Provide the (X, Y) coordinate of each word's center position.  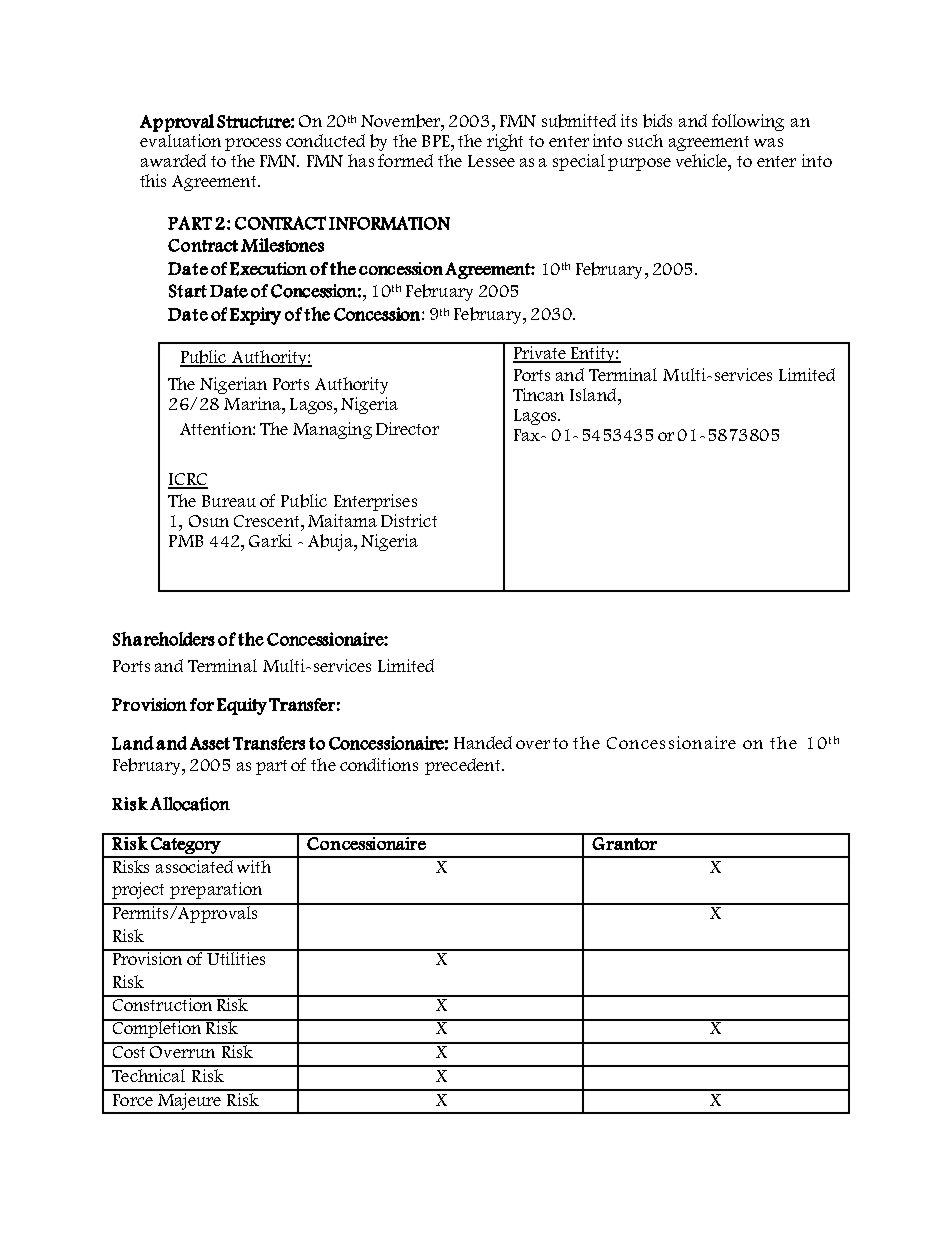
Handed (483, 742)
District (409, 520)
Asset (210, 743)
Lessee (491, 161)
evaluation (180, 140)
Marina (253, 403)
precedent (462, 766)
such (645, 140)
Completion (157, 1028)
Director (407, 428)
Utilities (237, 957)
